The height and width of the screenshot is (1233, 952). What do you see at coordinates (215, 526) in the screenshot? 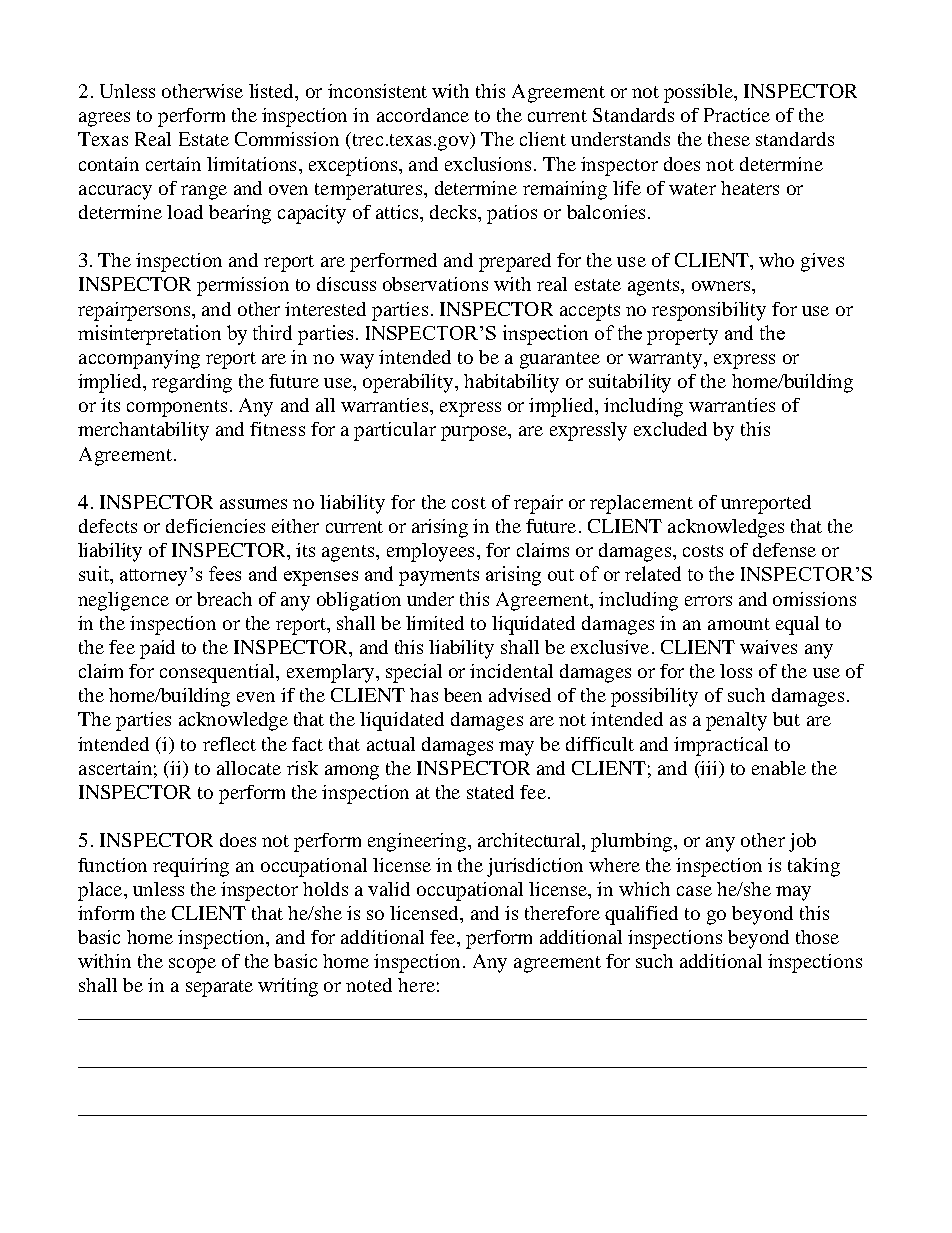
I see `deficiencies` at bounding box center [215, 526].
